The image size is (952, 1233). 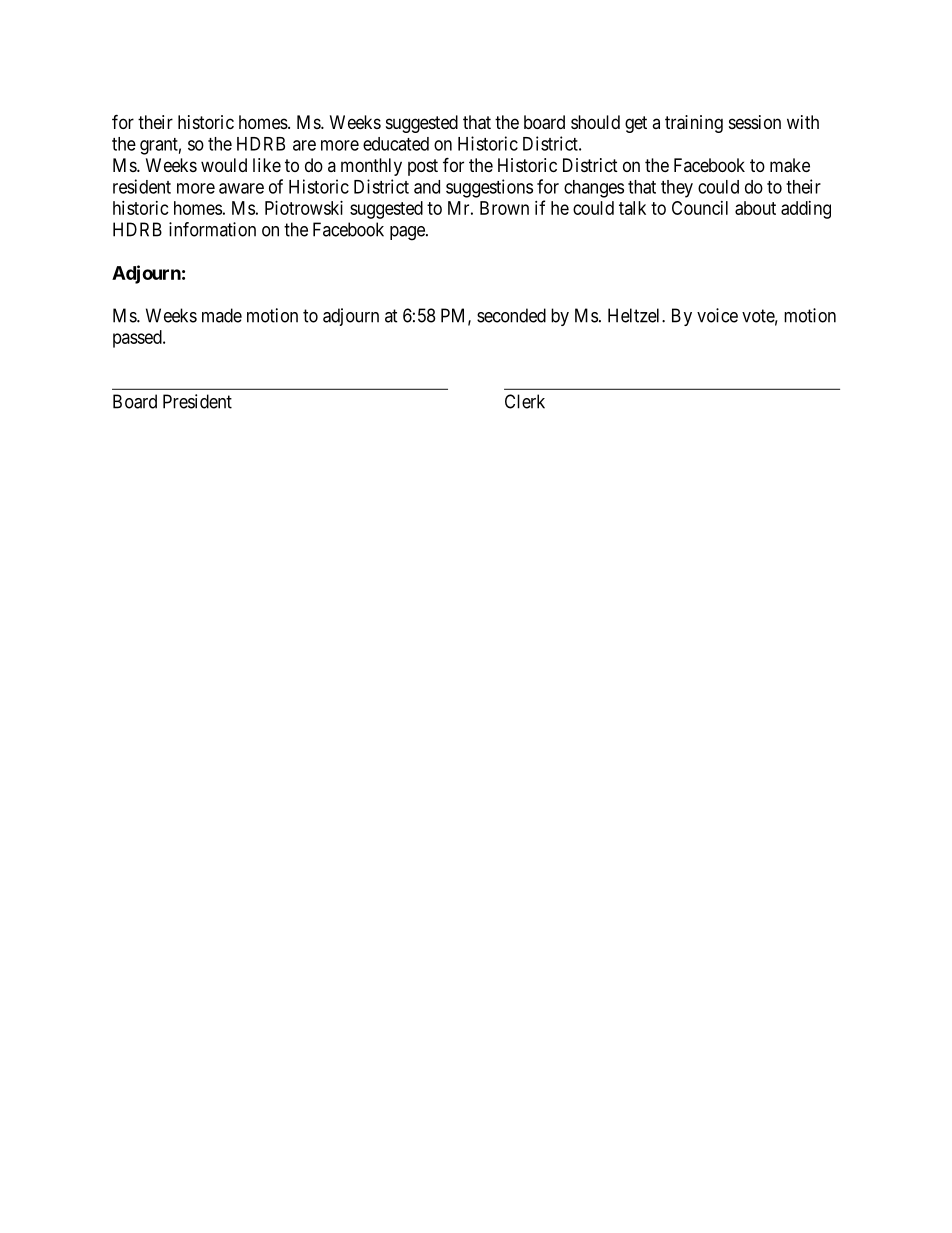 I want to click on would, so click(x=224, y=165).
